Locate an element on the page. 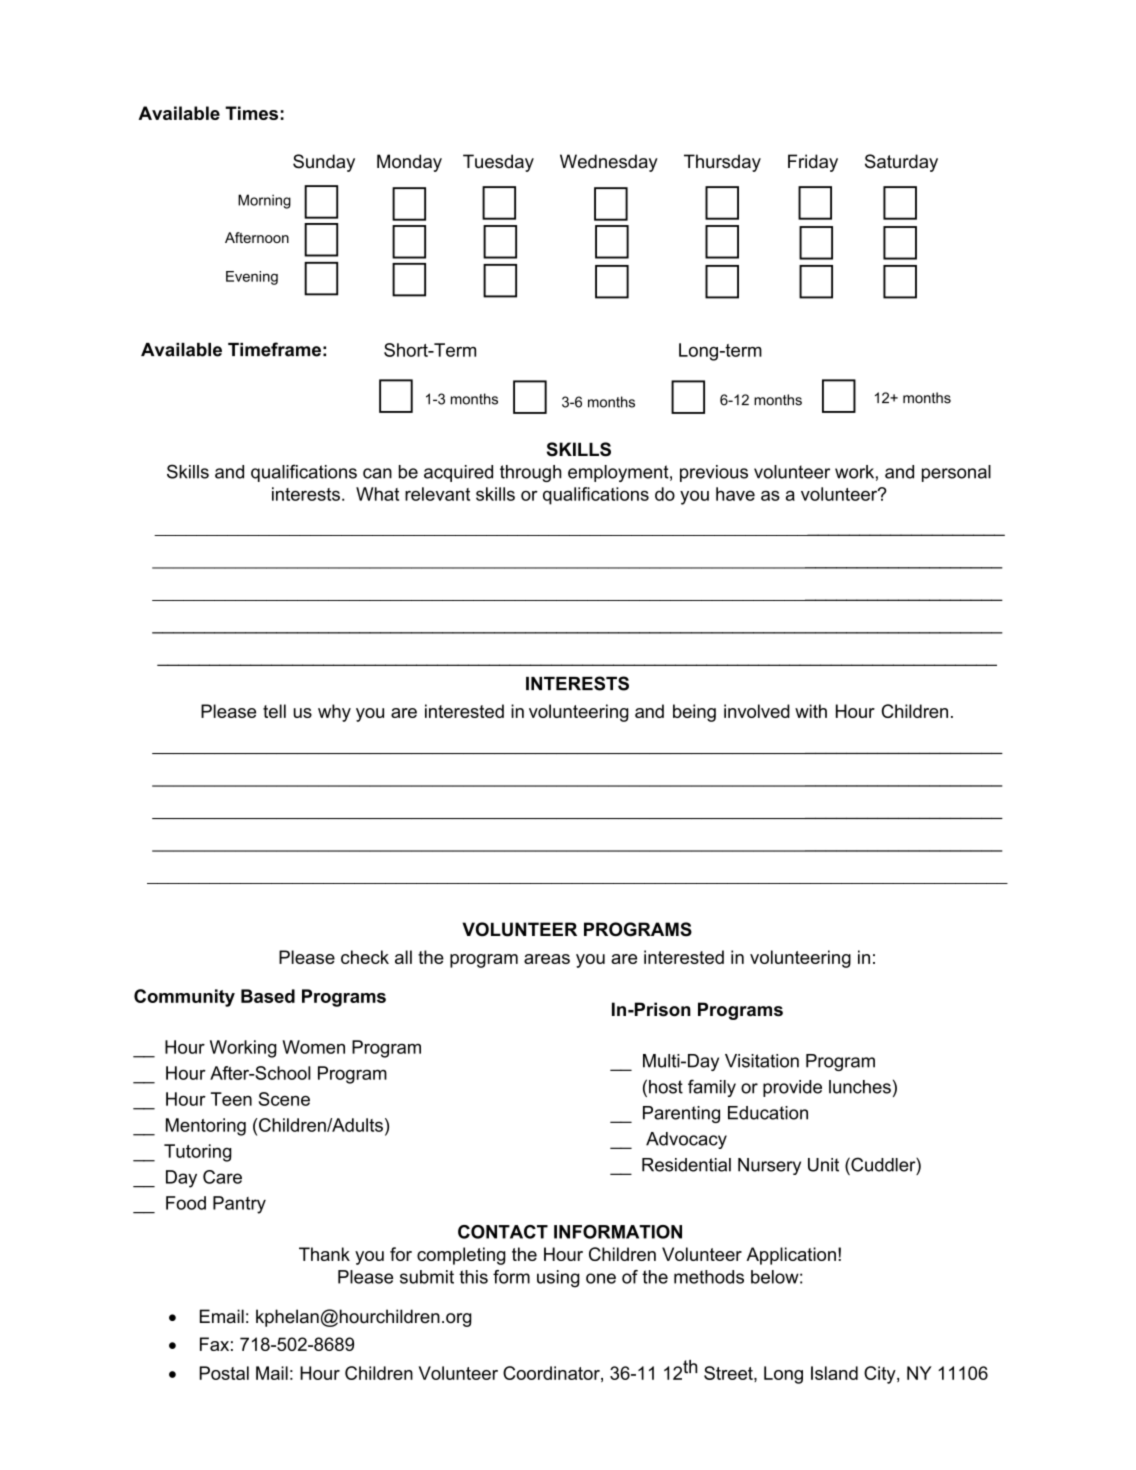 The width and height of the page is (1136, 1470). tell is located at coordinates (274, 711).
